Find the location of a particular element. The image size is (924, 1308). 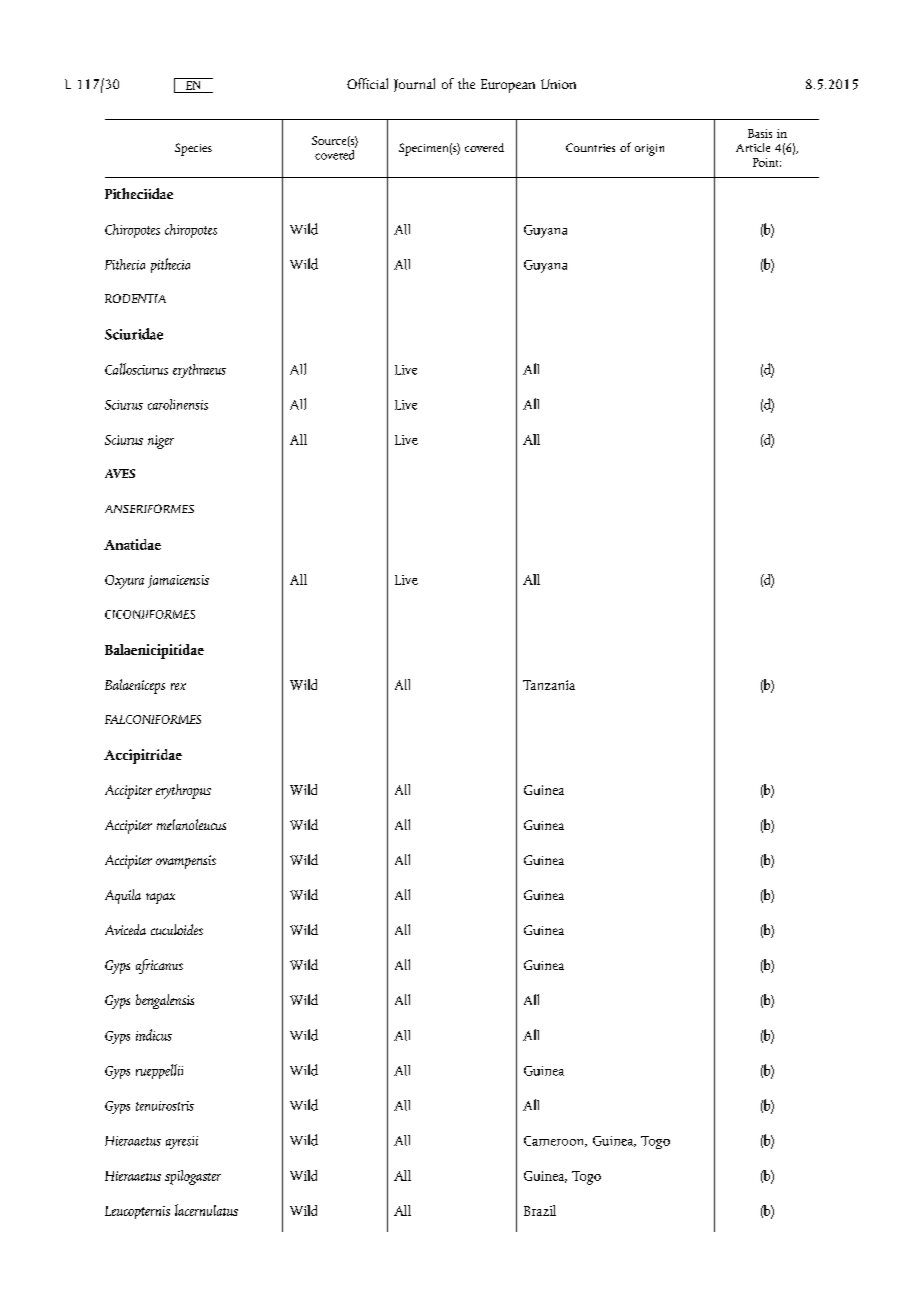

niger is located at coordinates (161, 442).
